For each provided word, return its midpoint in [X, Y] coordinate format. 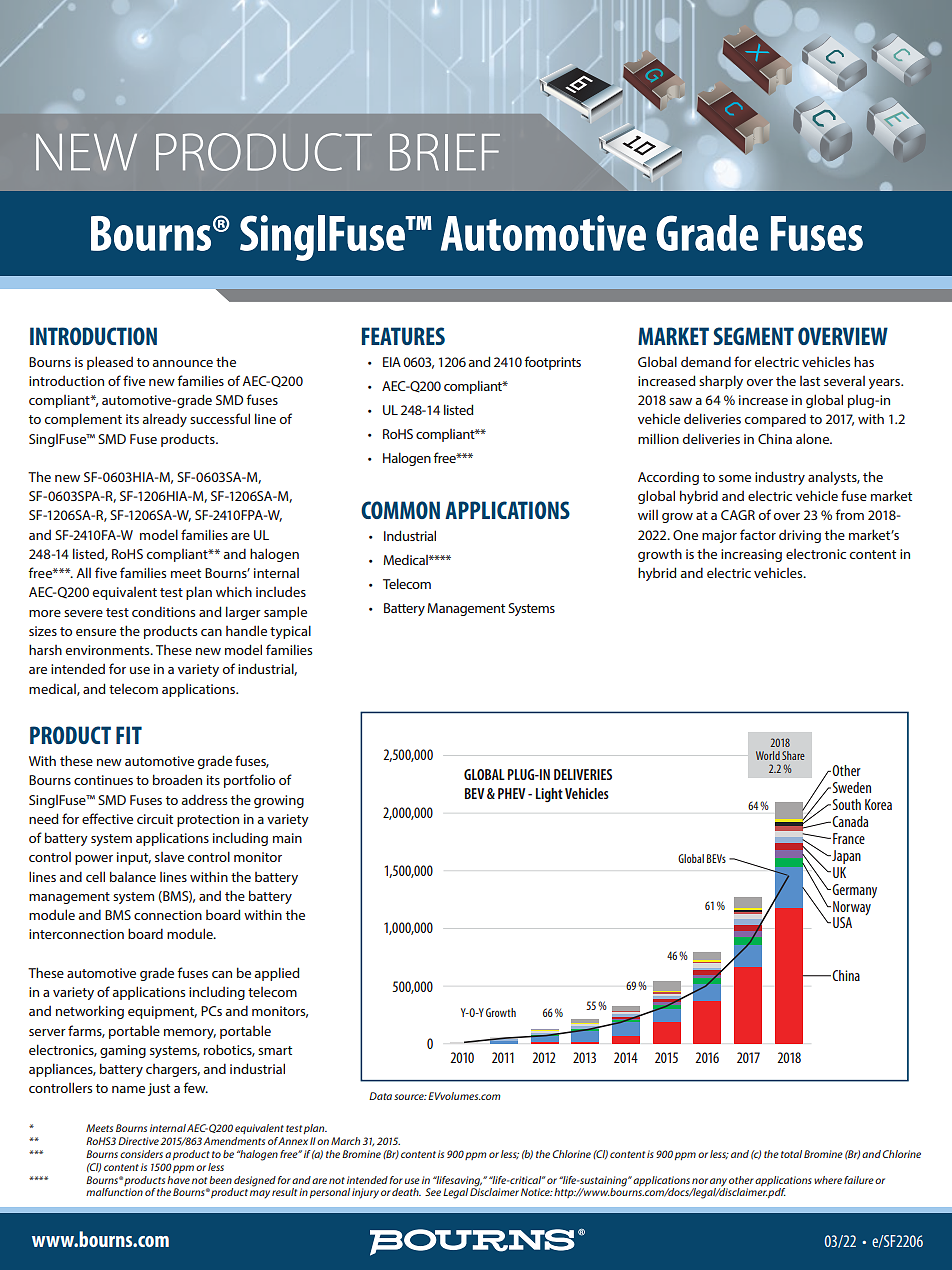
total [791, 1154]
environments [109, 650]
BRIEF [445, 152]
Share [793, 755]
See [433, 1192]
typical [290, 632]
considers [141, 1154]
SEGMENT [754, 336]
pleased [110, 363]
